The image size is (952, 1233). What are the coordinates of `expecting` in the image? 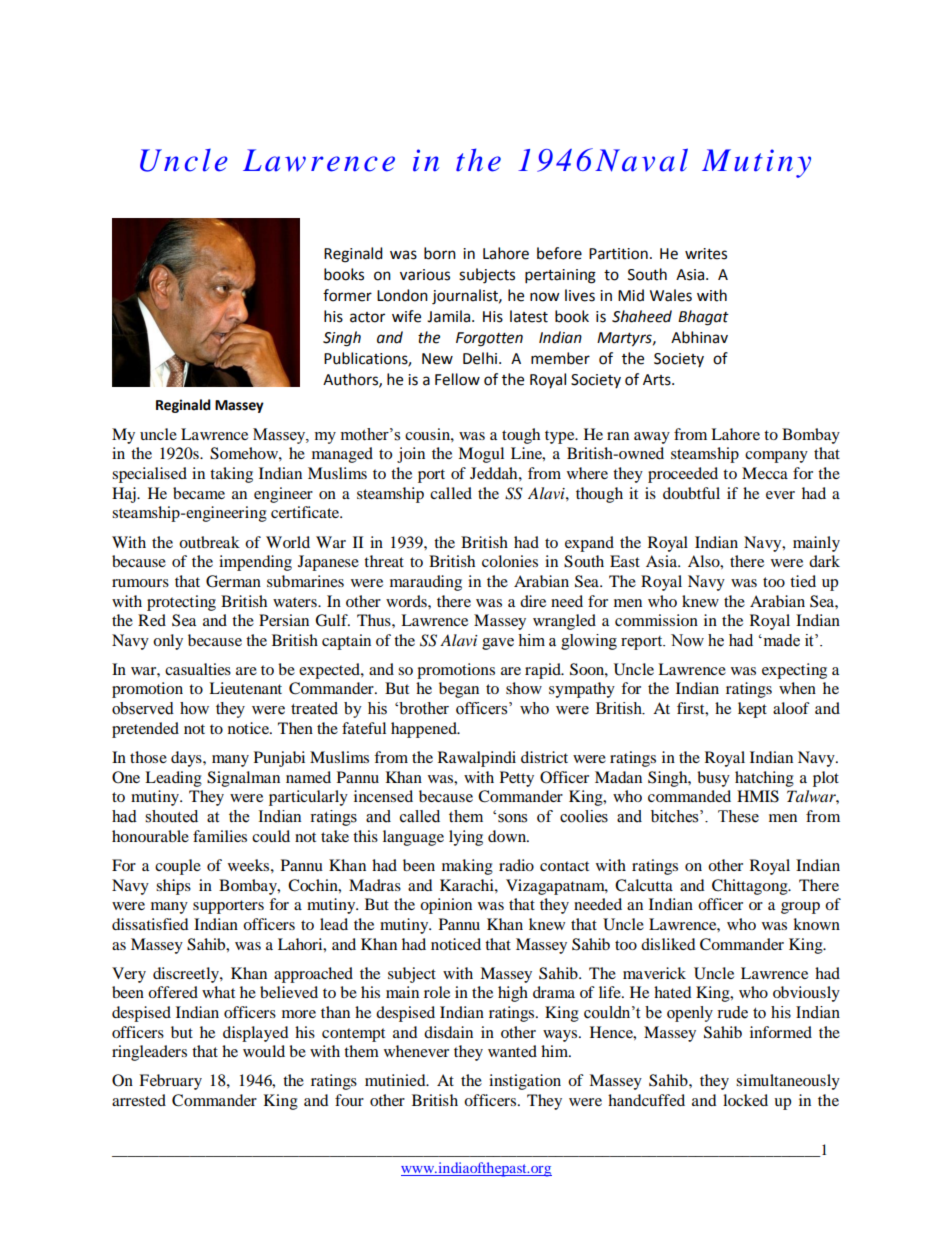 It's located at (794, 671).
